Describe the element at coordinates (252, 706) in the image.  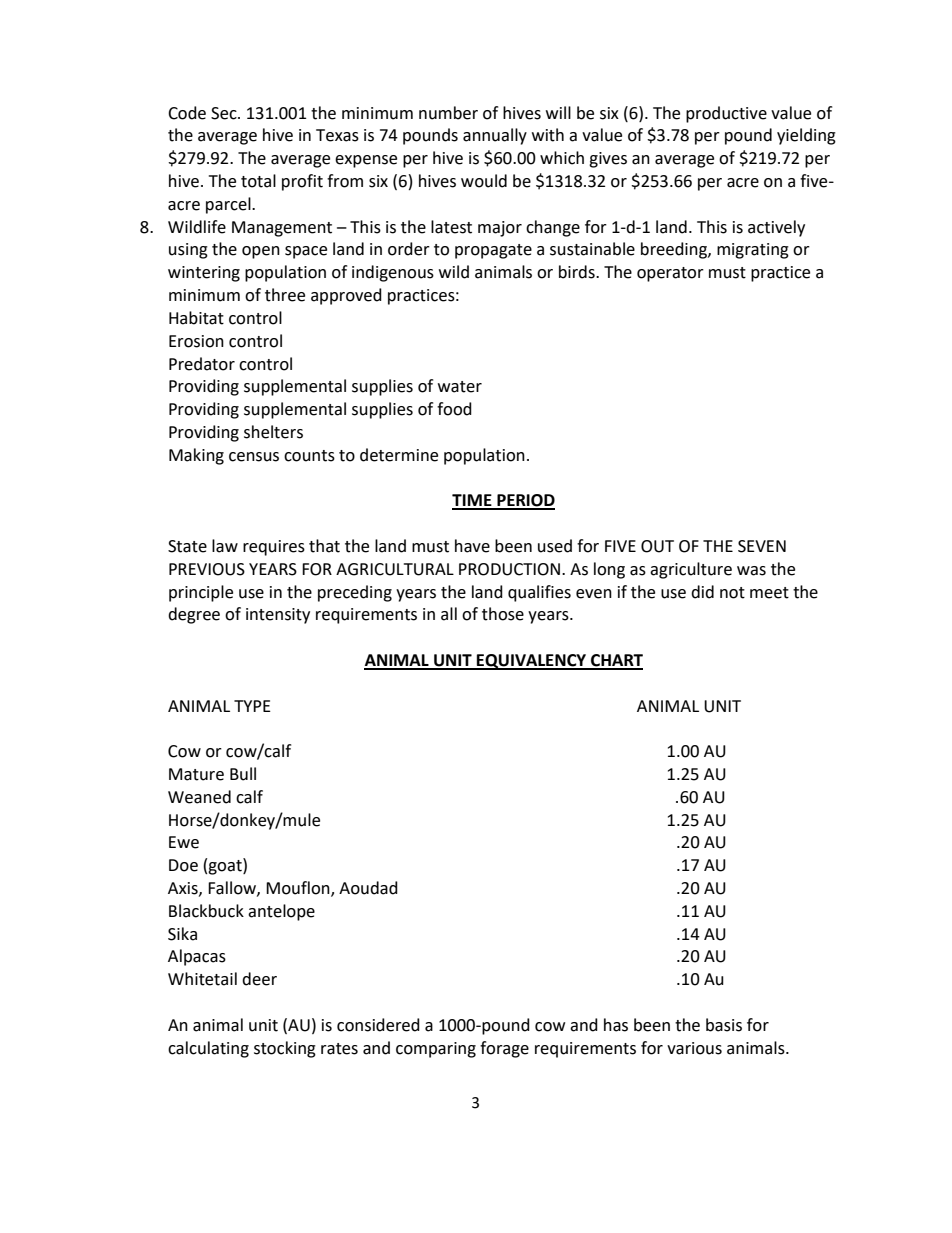
I see `TYPE` at that location.
